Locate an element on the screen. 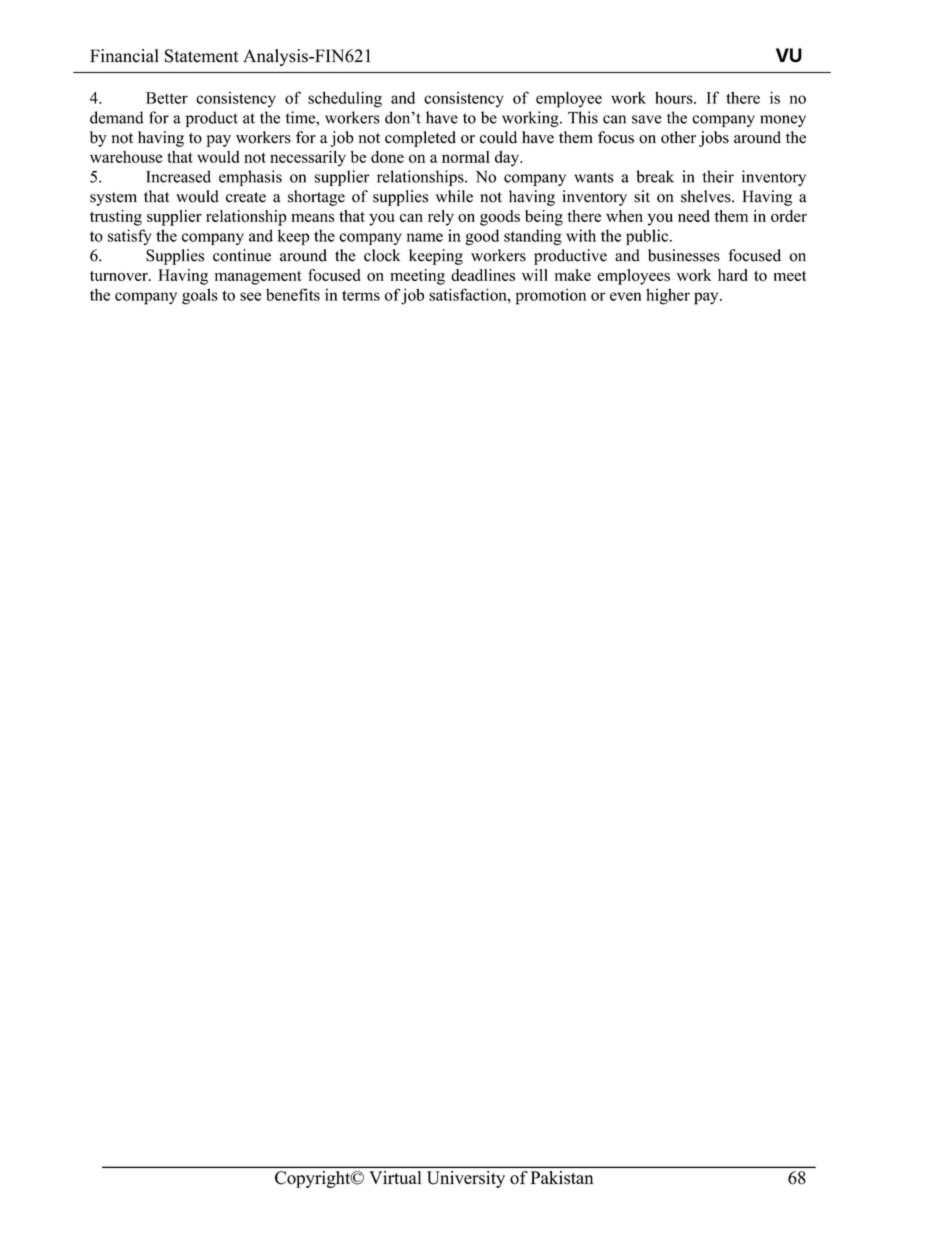 This screenshot has height=1233, width=952. higher is located at coordinates (668, 296).
